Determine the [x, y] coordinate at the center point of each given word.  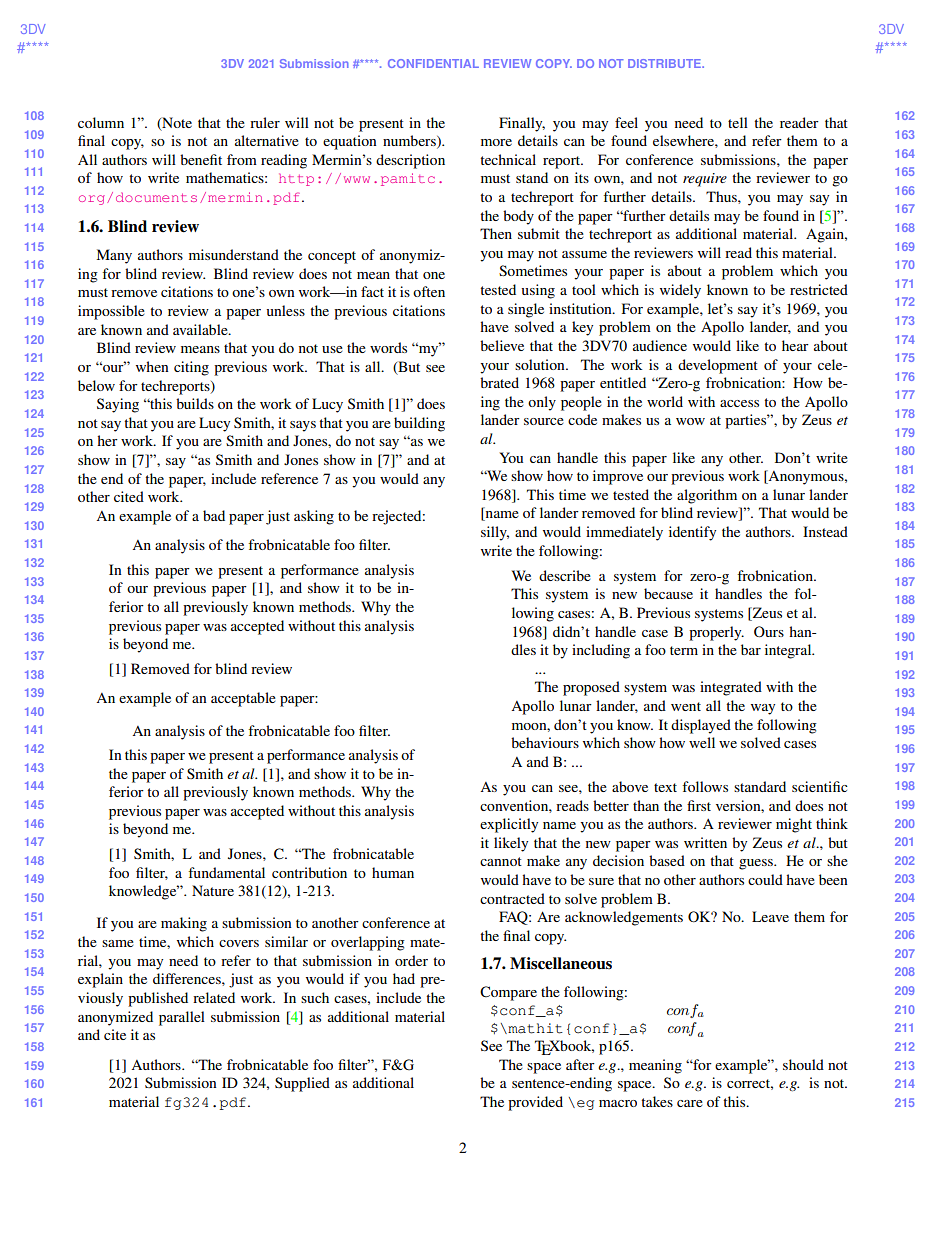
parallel [182, 1018]
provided [535, 1103]
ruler [265, 122]
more [496, 142]
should [803, 1064]
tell [738, 122]
